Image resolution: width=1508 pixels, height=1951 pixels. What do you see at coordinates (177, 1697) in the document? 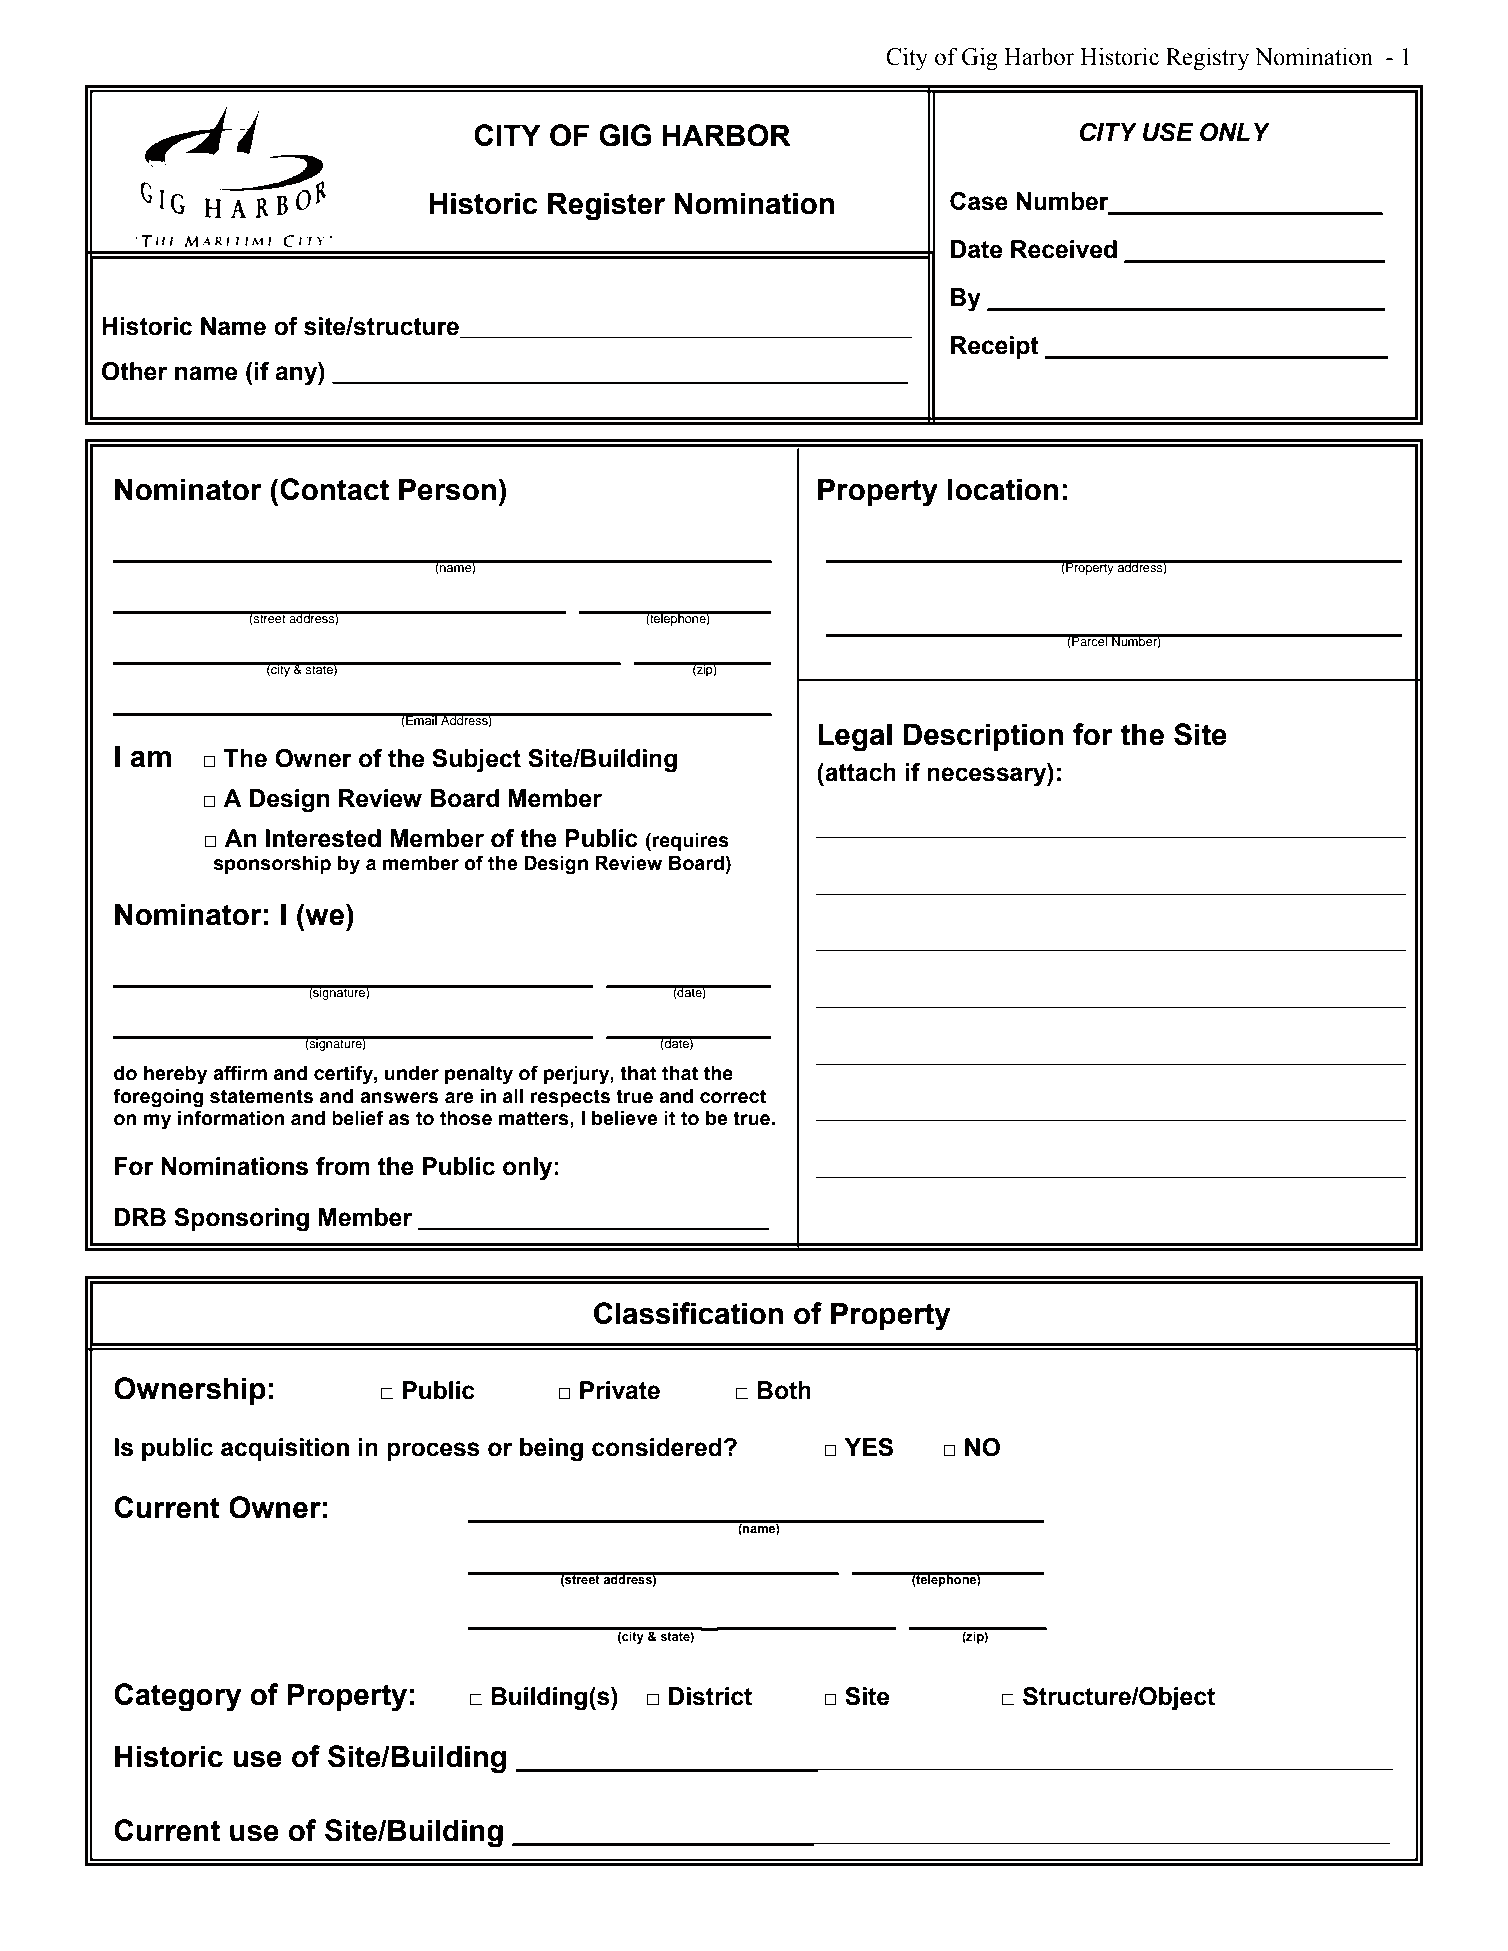
I see `Category` at bounding box center [177, 1697].
